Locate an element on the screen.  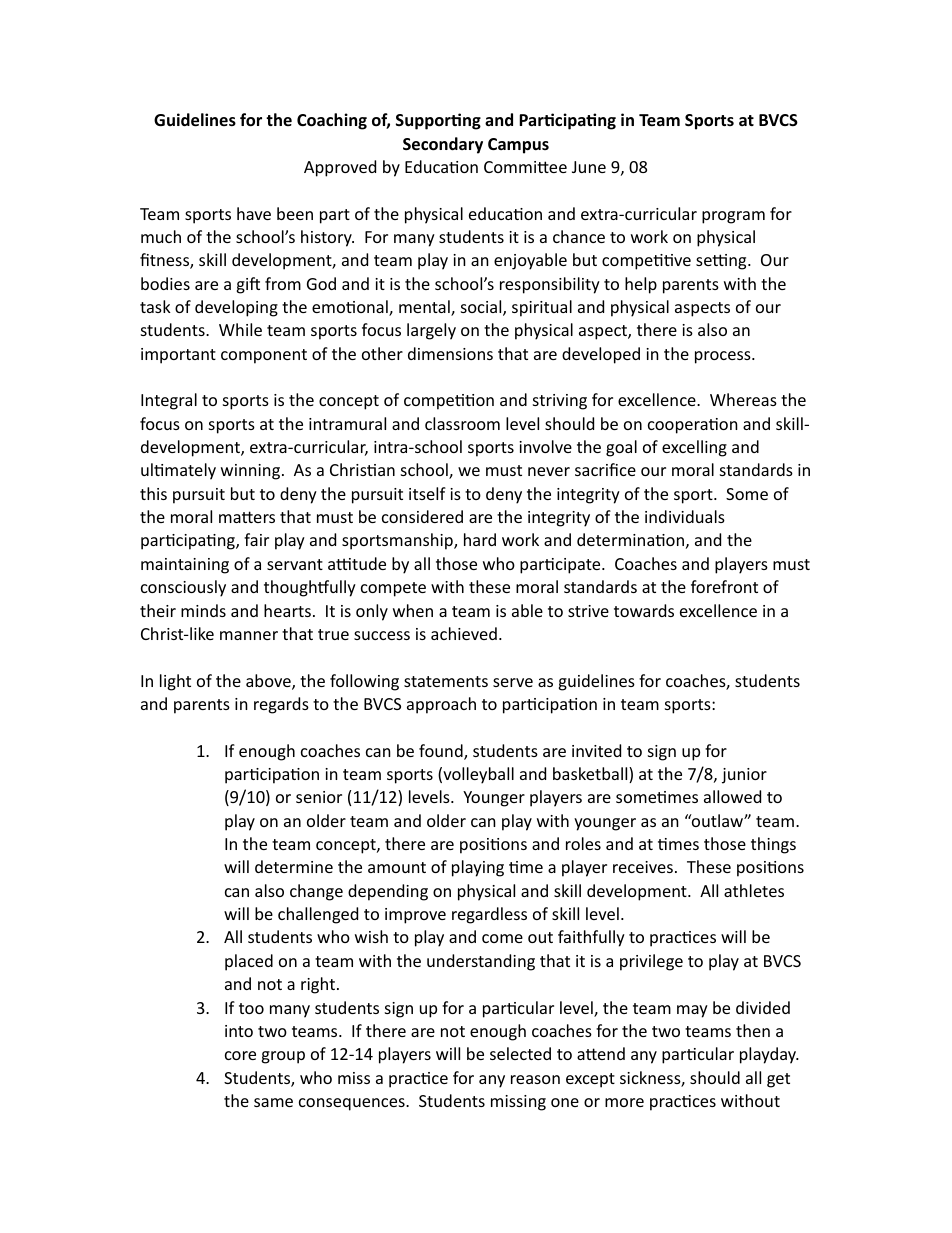
amount is located at coordinates (397, 867).
